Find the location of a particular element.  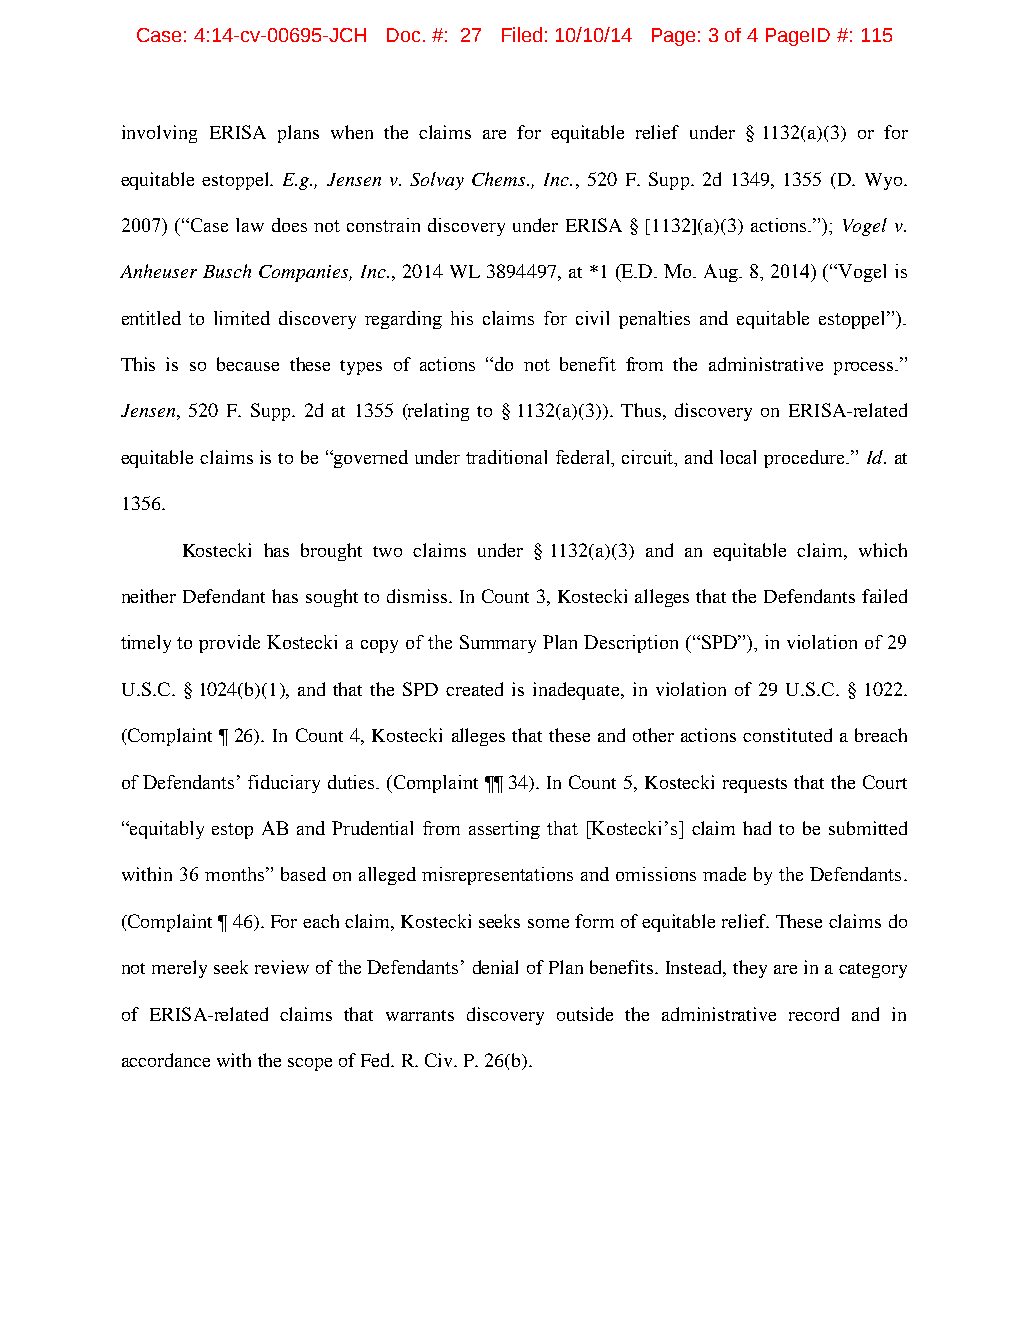

record is located at coordinates (814, 1014).
